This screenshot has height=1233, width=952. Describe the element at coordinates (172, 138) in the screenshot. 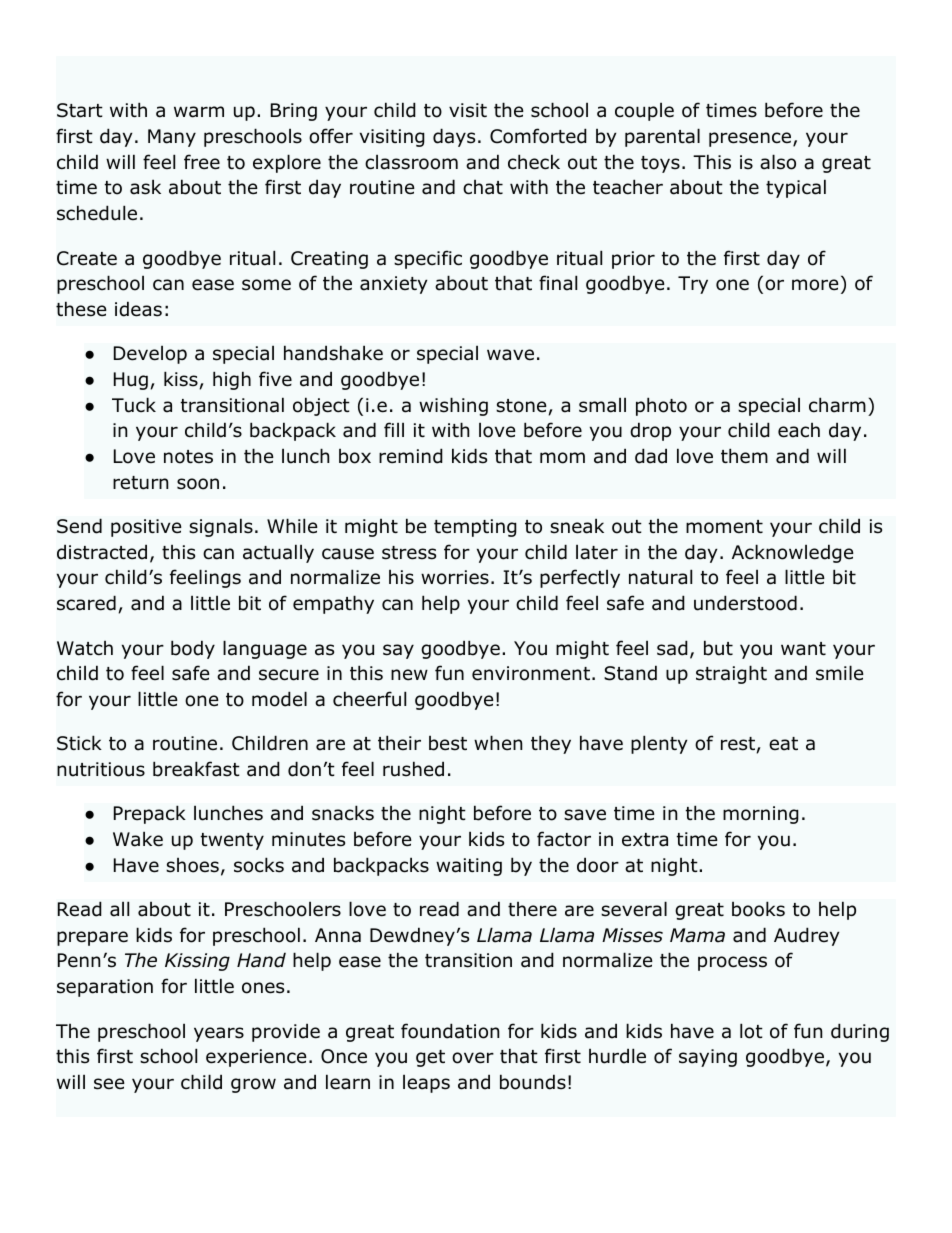

I see `Many` at that location.
